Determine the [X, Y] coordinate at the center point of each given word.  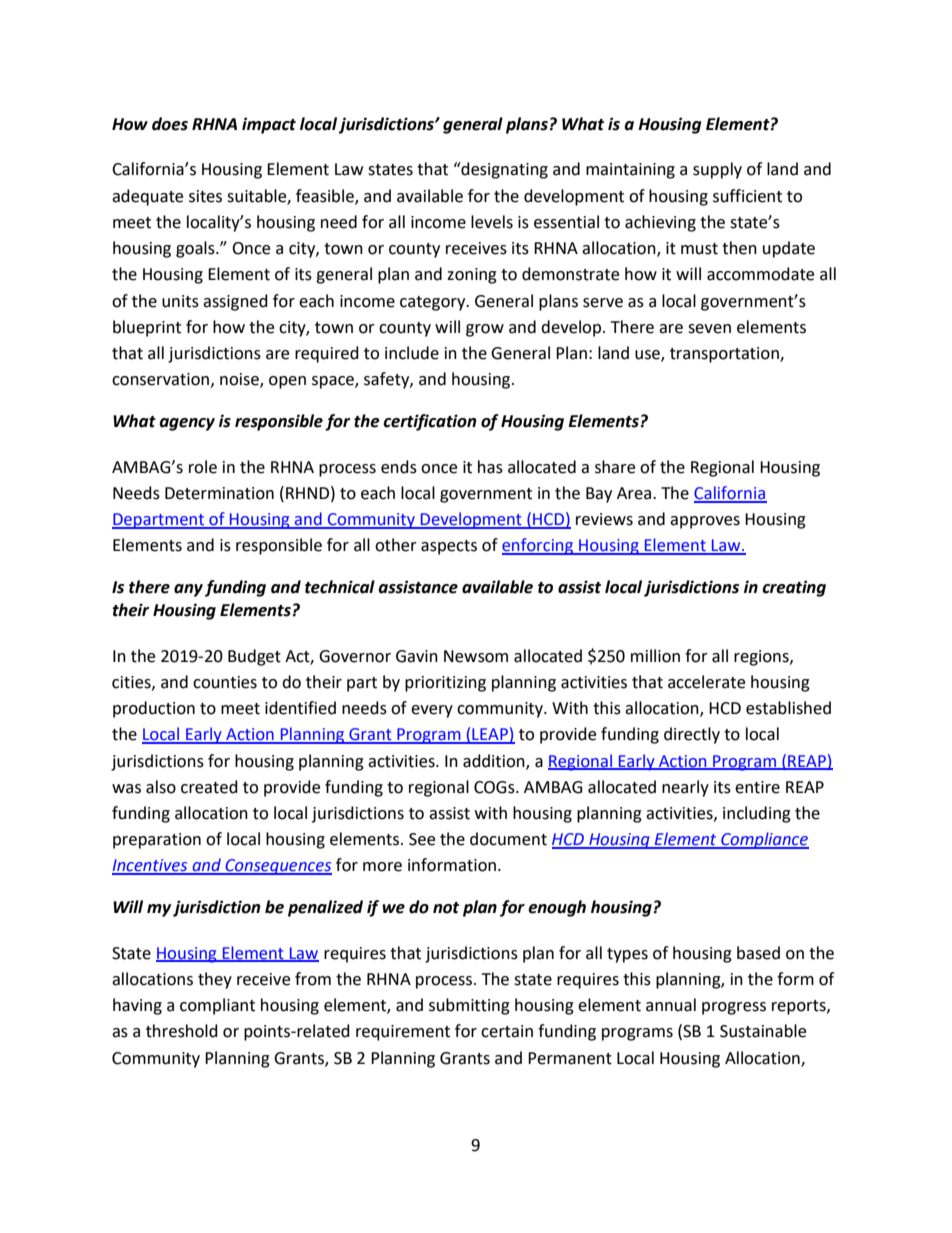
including [757, 814]
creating [794, 588]
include [412, 353]
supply [717, 170]
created [209, 787]
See [422, 839]
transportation [725, 355]
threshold [182, 1031]
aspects [449, 547]
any [188, 590]
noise [240, 380]
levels [492, 222]
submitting [469, 1006]
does [170, 124]
